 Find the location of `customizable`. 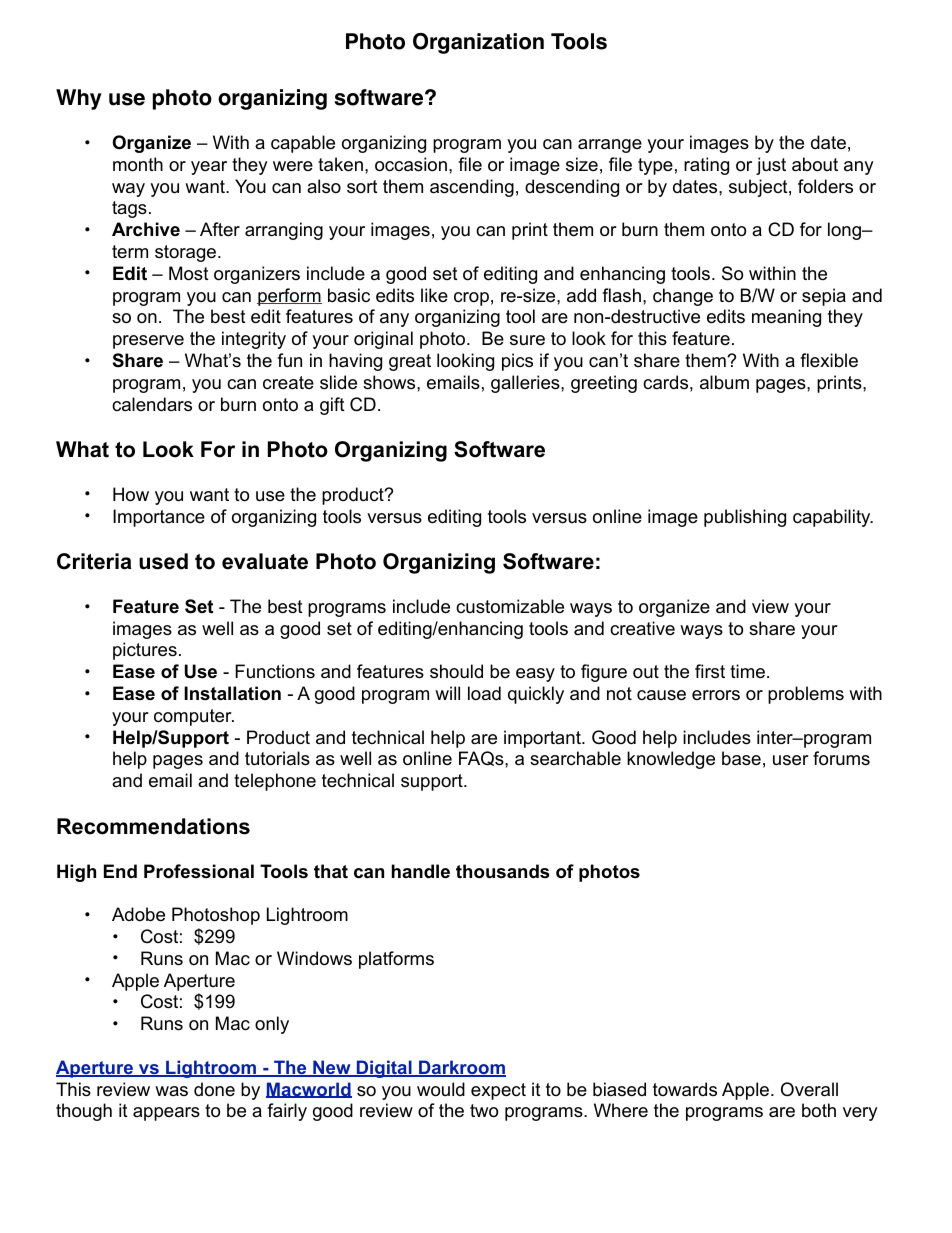

customizable is located at coordinates (510, 606).
